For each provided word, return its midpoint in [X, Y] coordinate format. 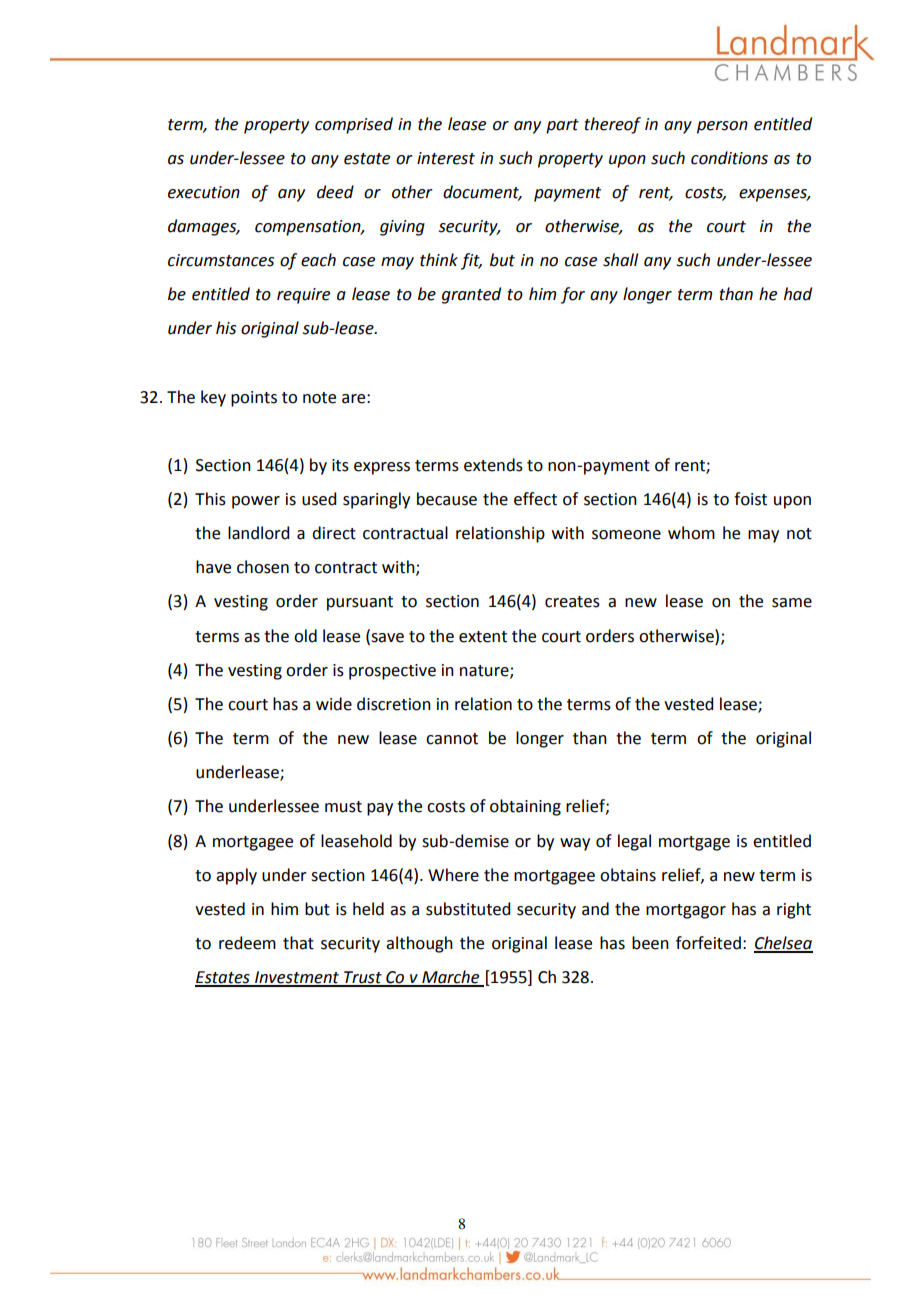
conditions [729, 158]
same [792, 603]
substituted [468, 909]
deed [335, 192]
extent [483, 637]
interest [446, 158]
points [254, 399]
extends [493, 465]
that [298, 943]
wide [334, 704]
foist [750, 499]
